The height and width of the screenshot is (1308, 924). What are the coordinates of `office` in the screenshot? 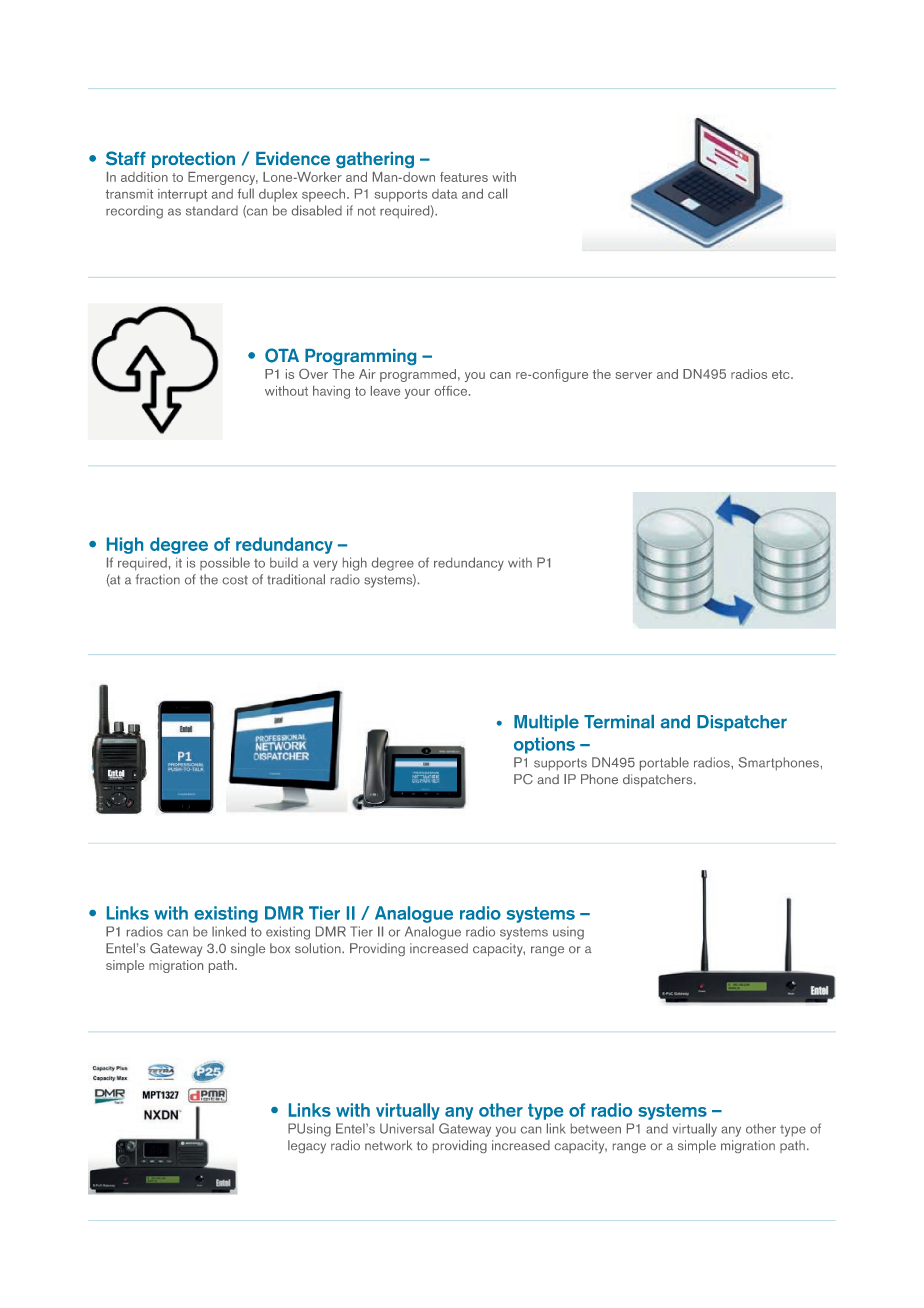 It's located at (452, 391).
